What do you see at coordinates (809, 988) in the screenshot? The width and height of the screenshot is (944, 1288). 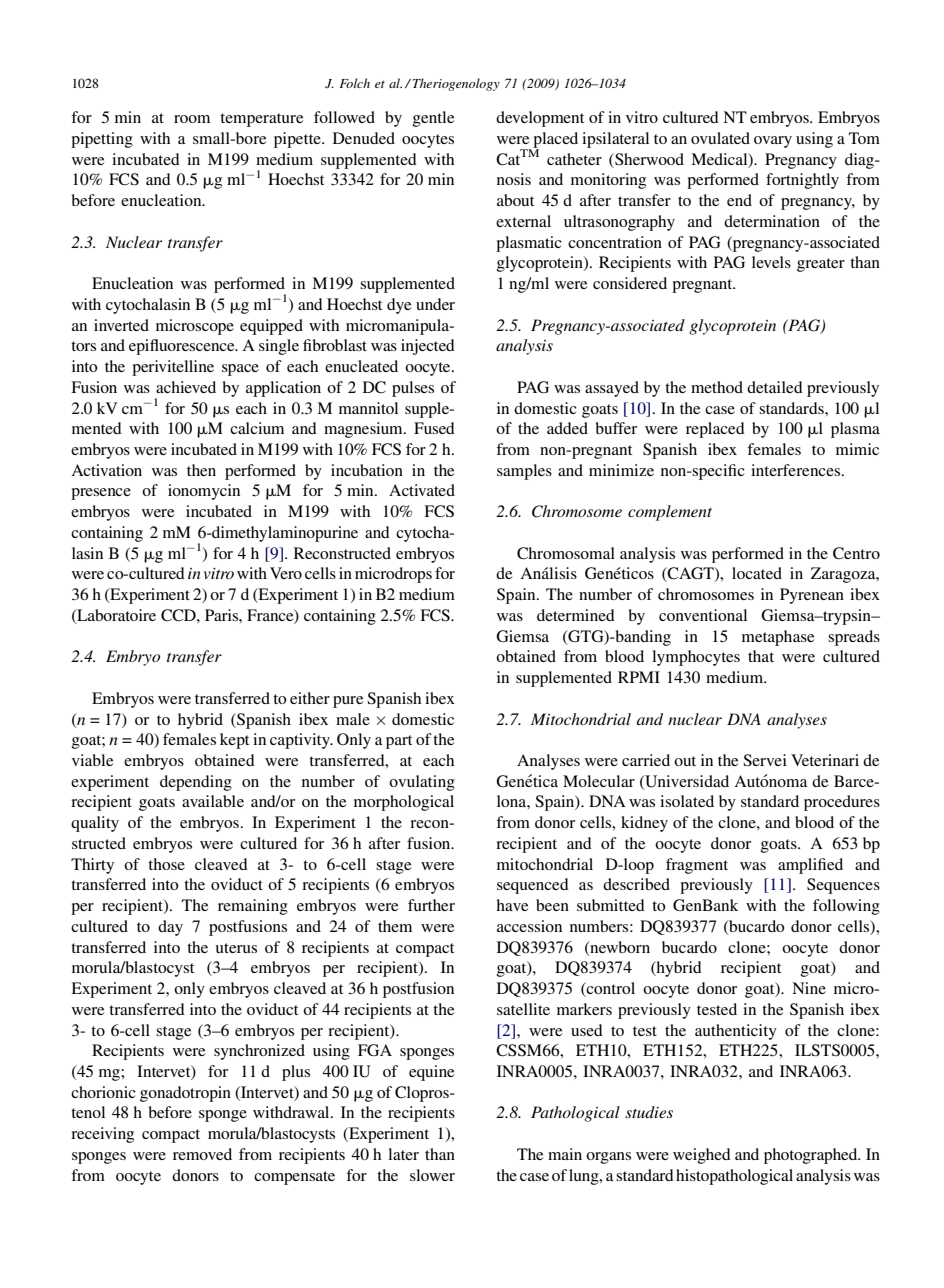 I see `Nine` at bounding box center [809, 988].
